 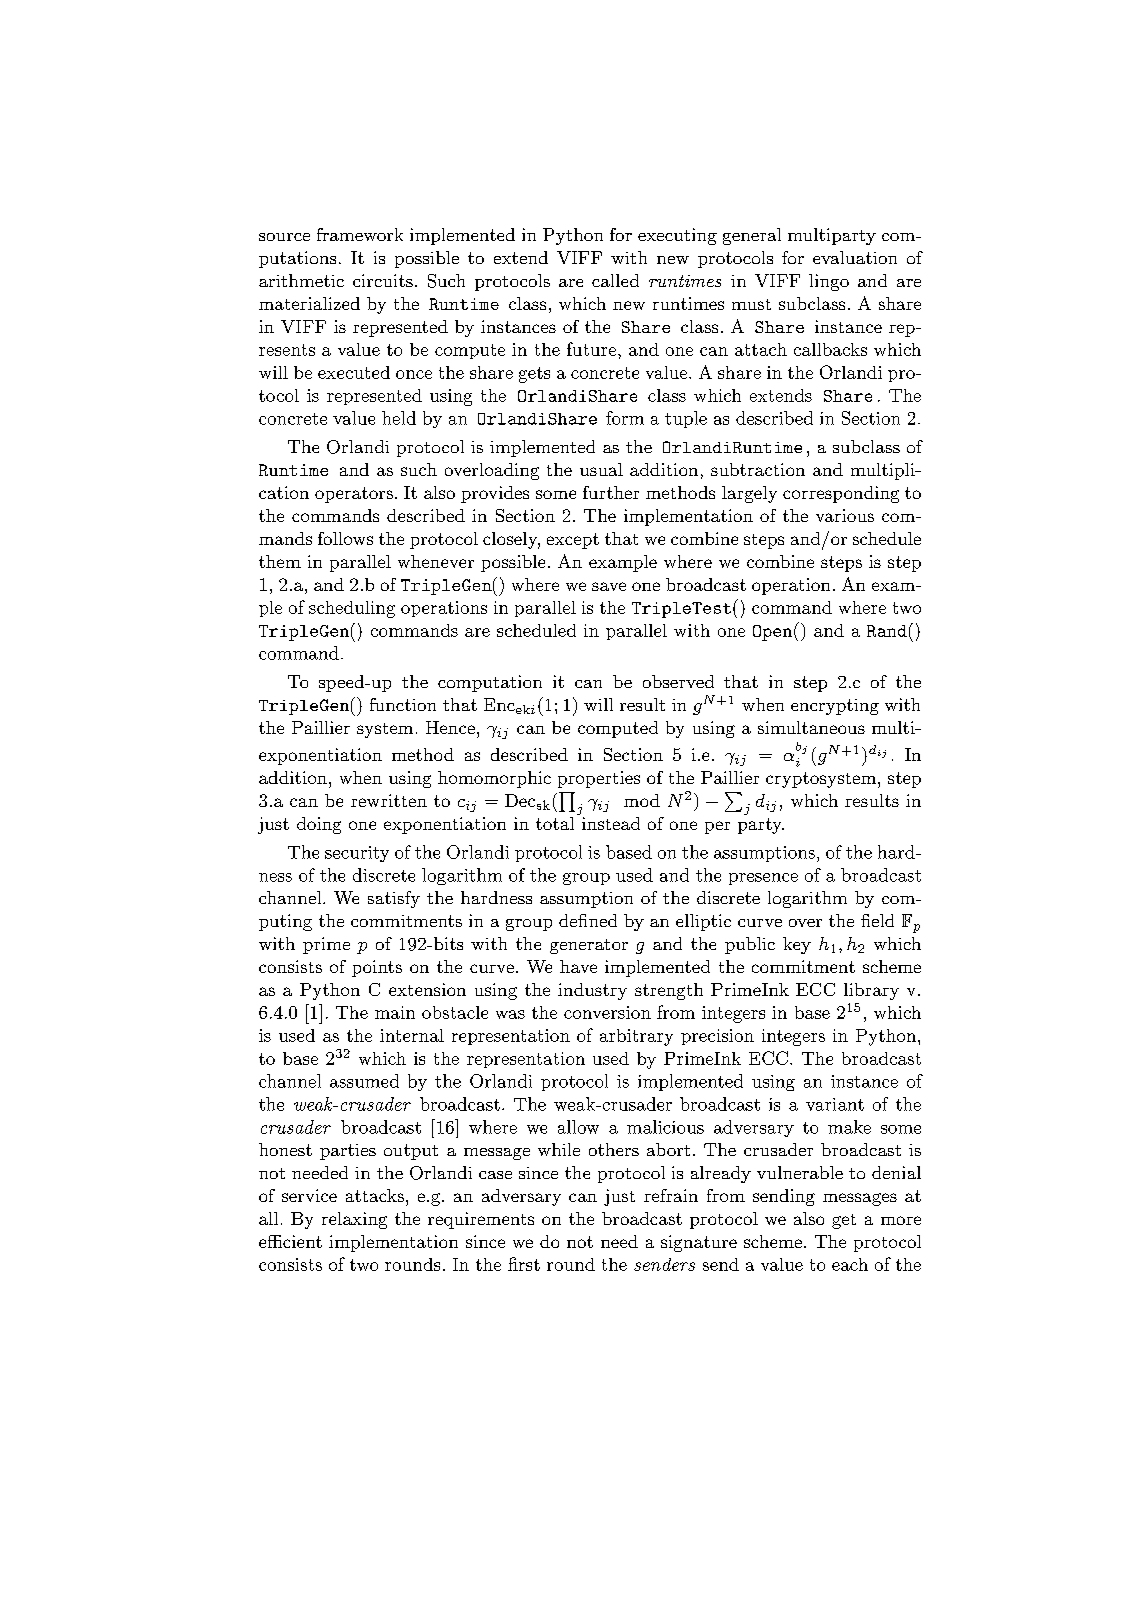 I want to click on relaxing, so click(x=354, y=1220).
